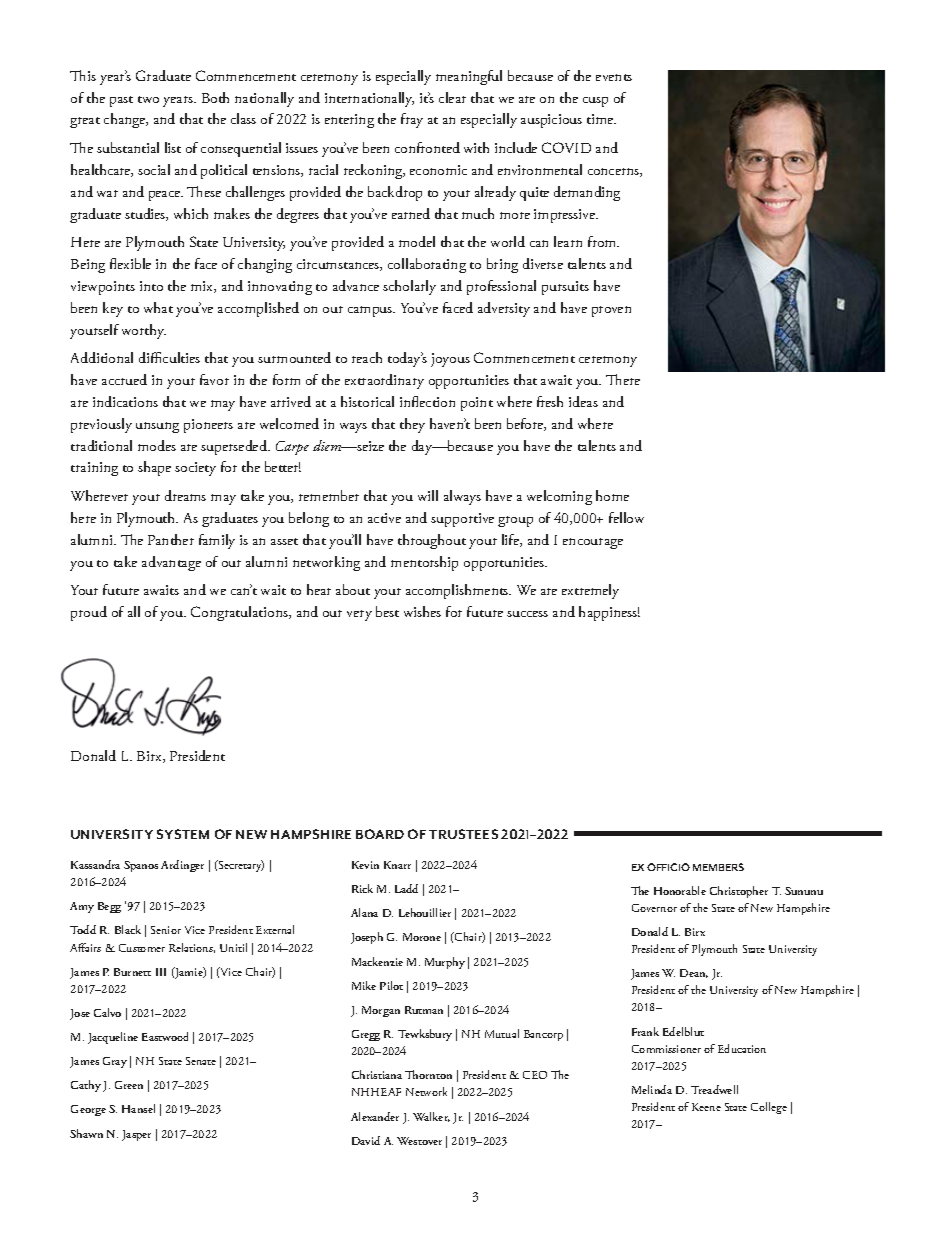 The height and width of the page is (1233, 952). Describe the element at coordinates (706, 1107) in the page. I see `Keene` at that location.
